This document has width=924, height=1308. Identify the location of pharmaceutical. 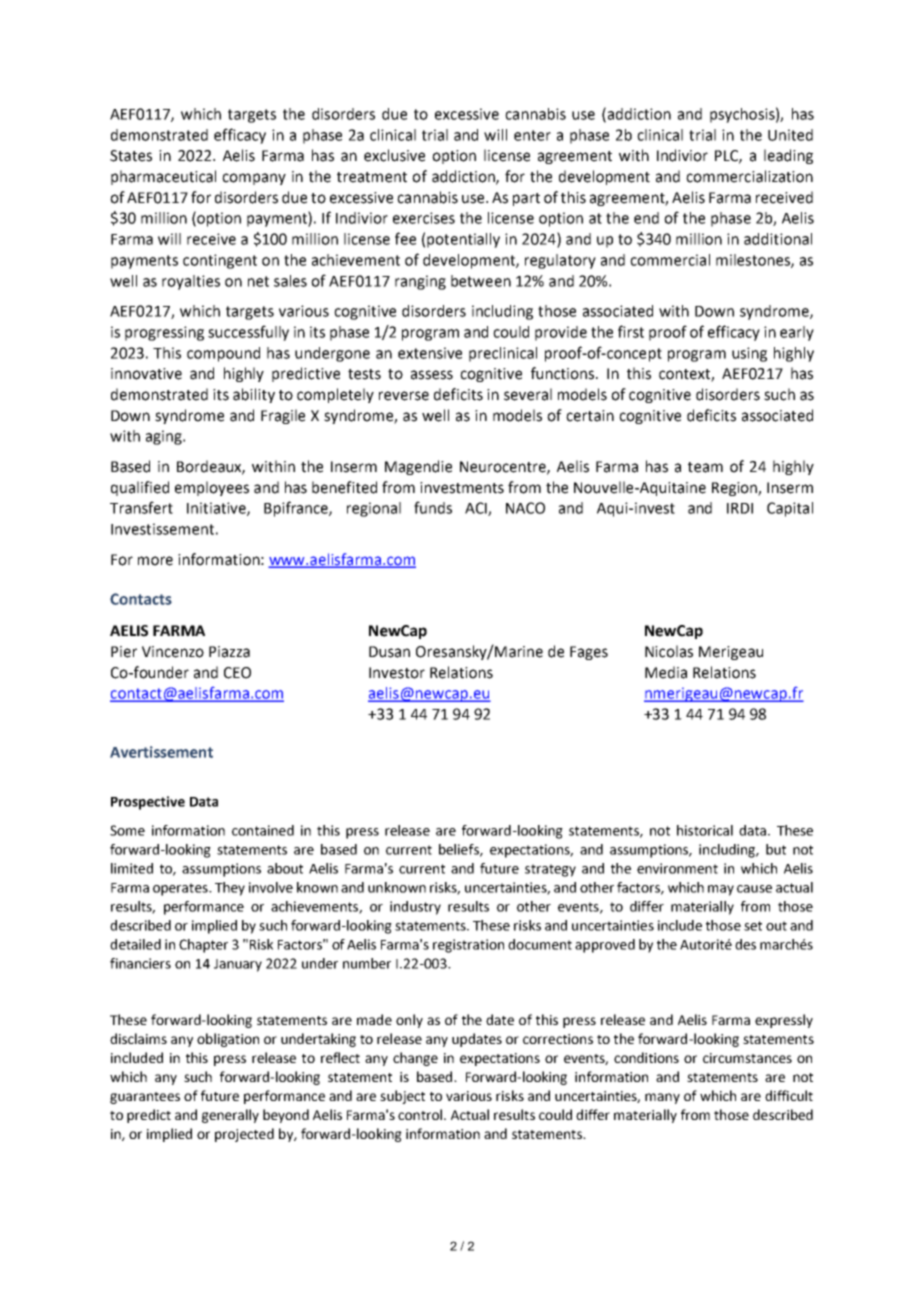
(163, 177).
